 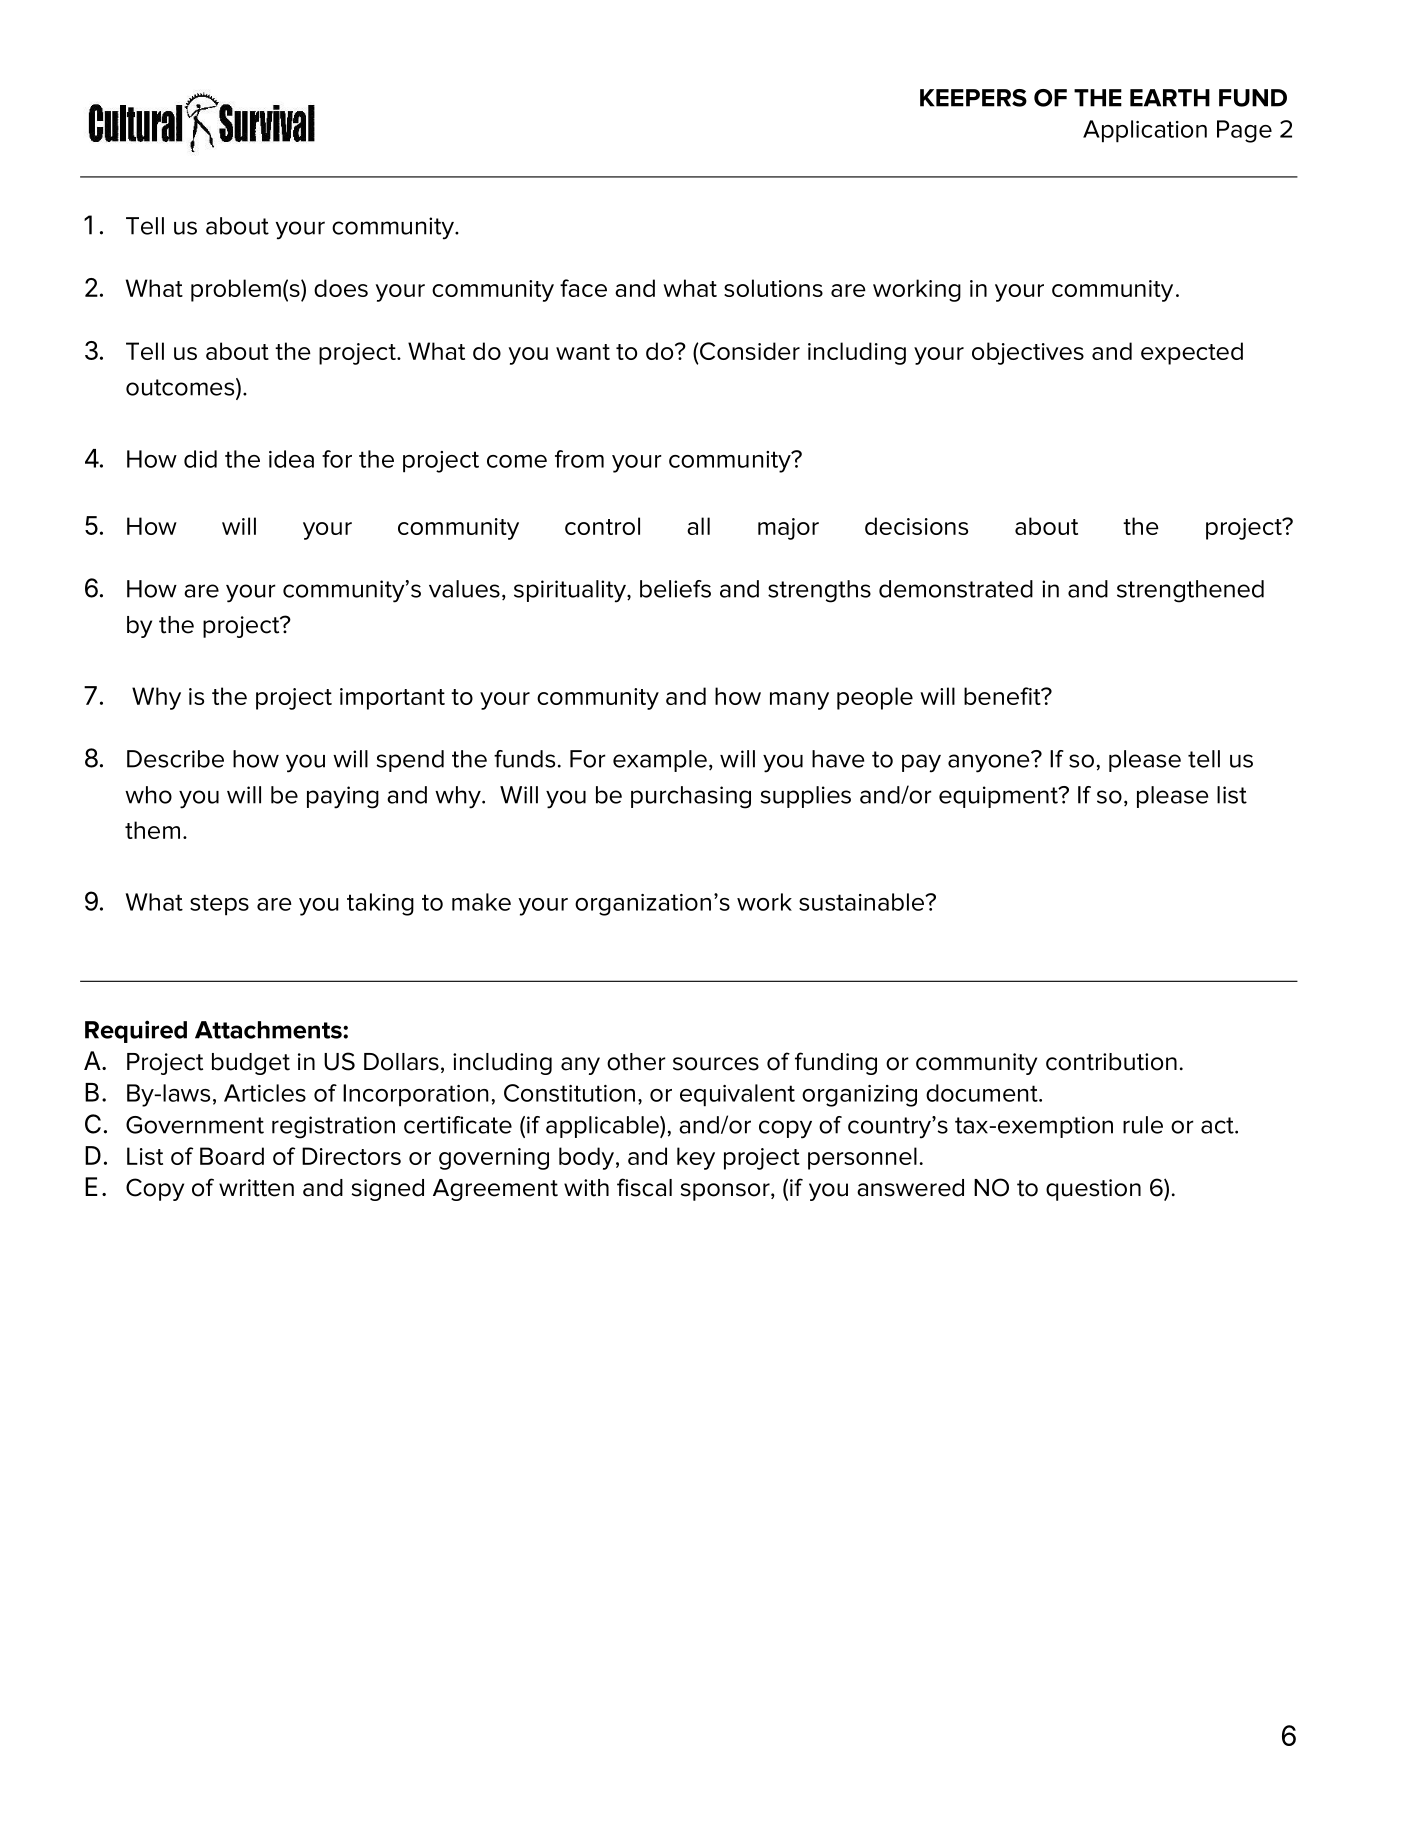 I want to click on equipment, so click(x=999, y=797).
